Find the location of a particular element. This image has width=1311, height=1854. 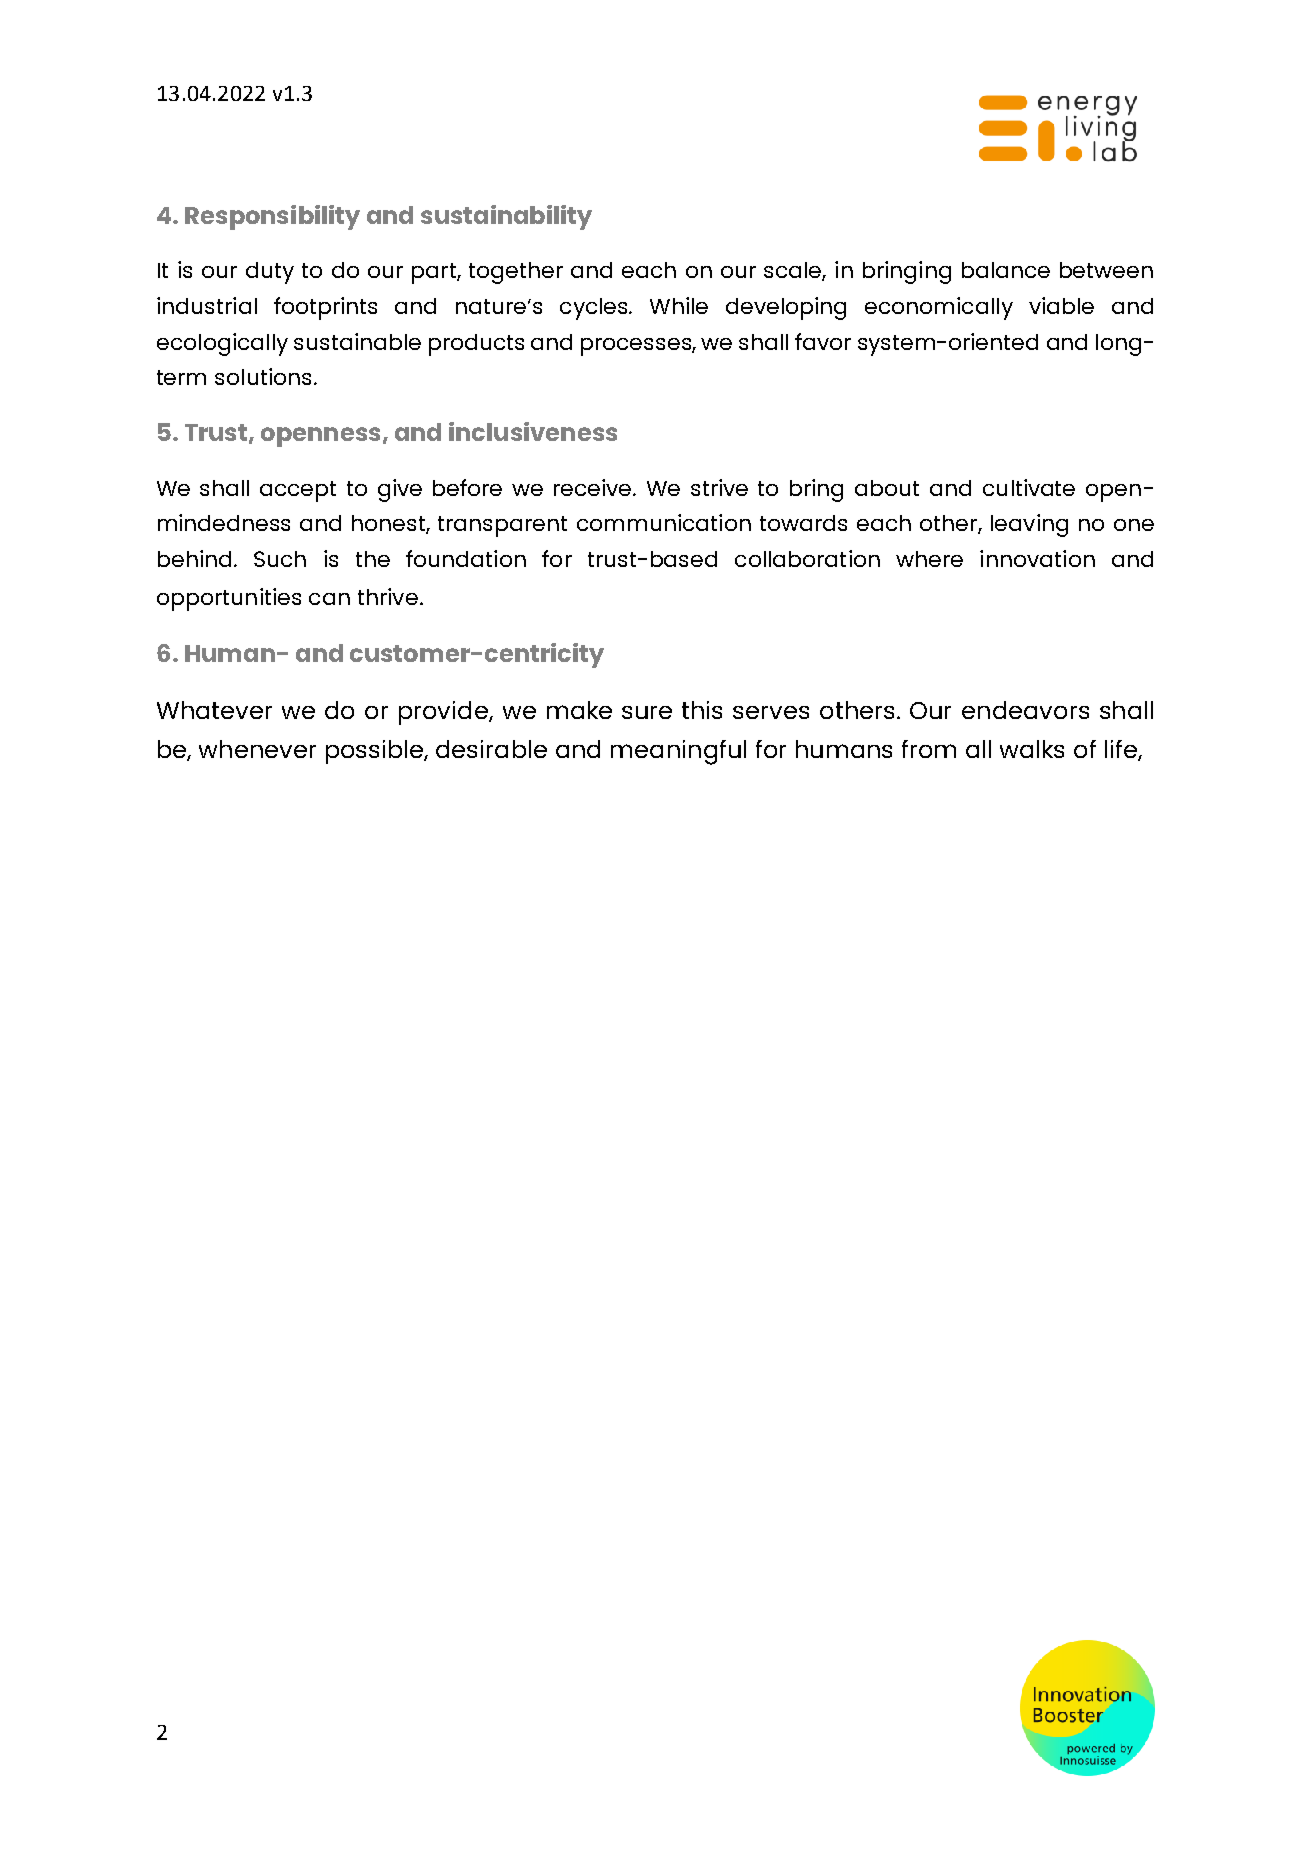

balance is located at coordinates (1006, 270).
